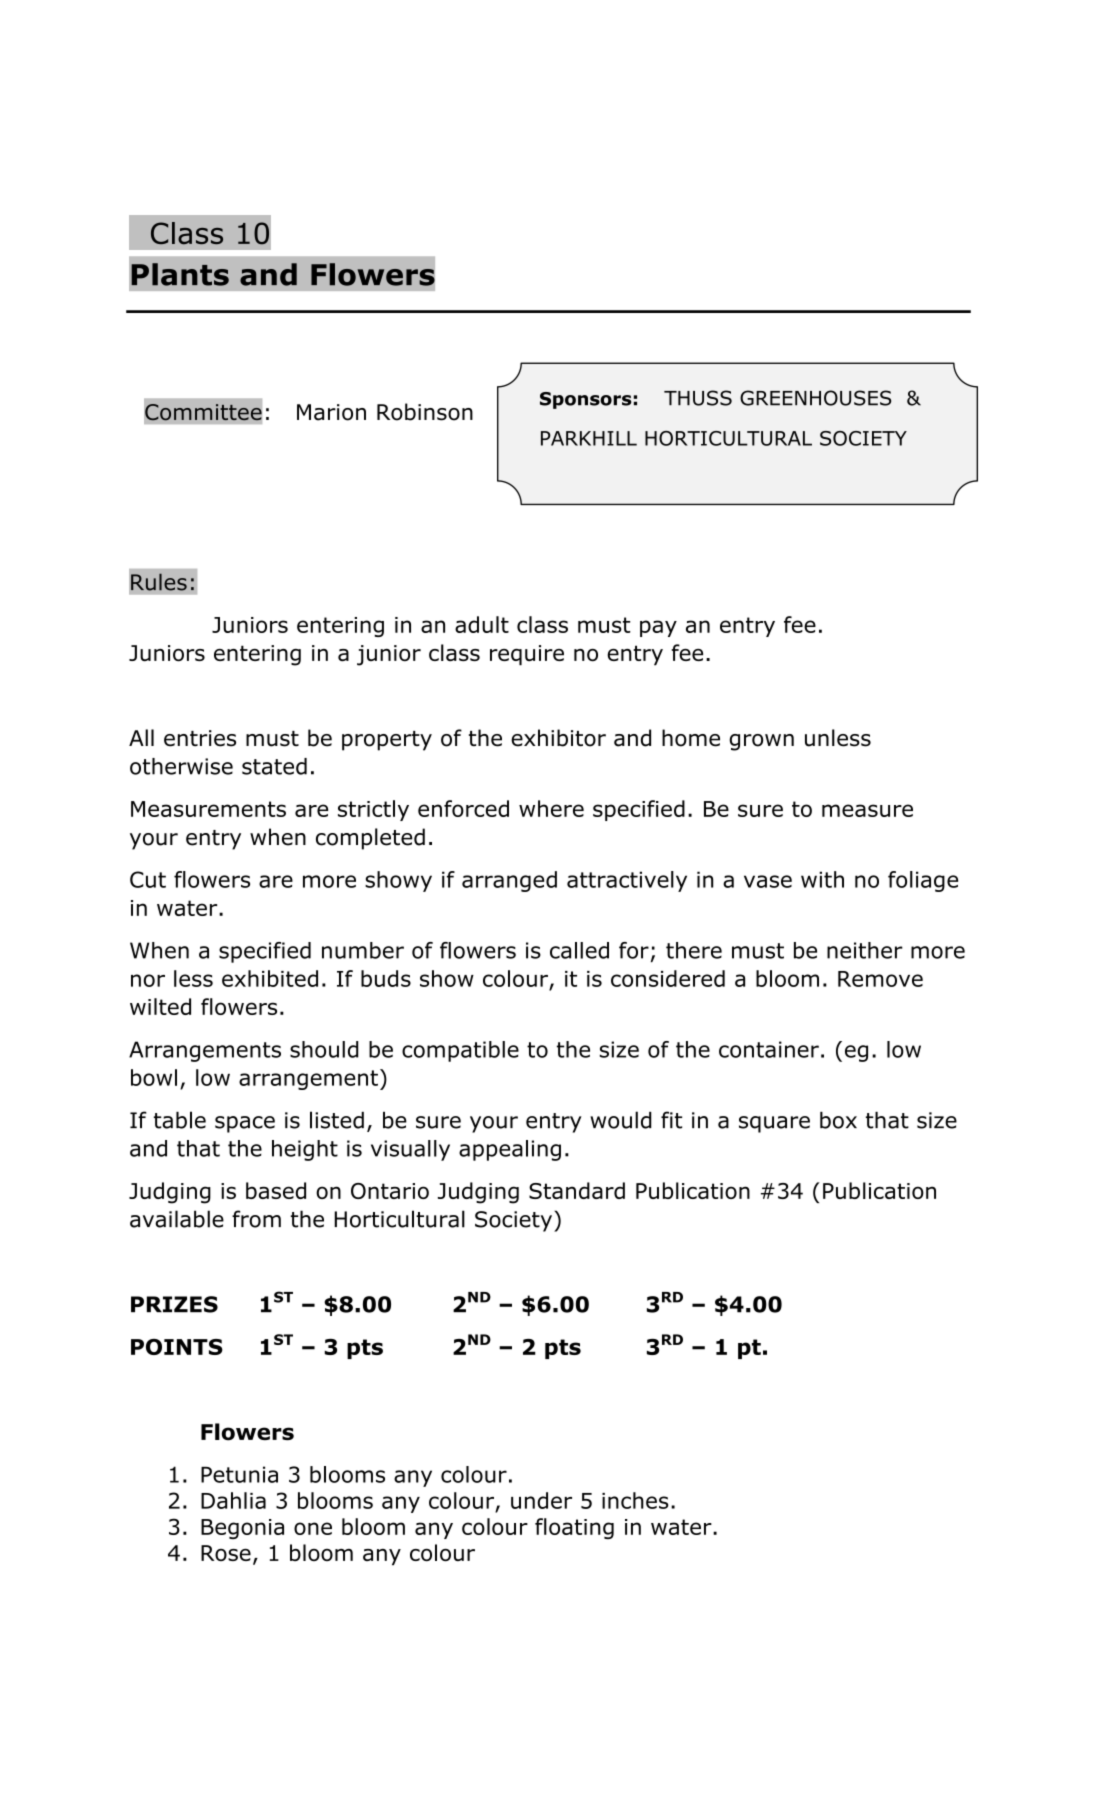  What do you see at coordinates (270, 978) in the screenshot?
I see `exhibited` at bounding box center [270, 978].
